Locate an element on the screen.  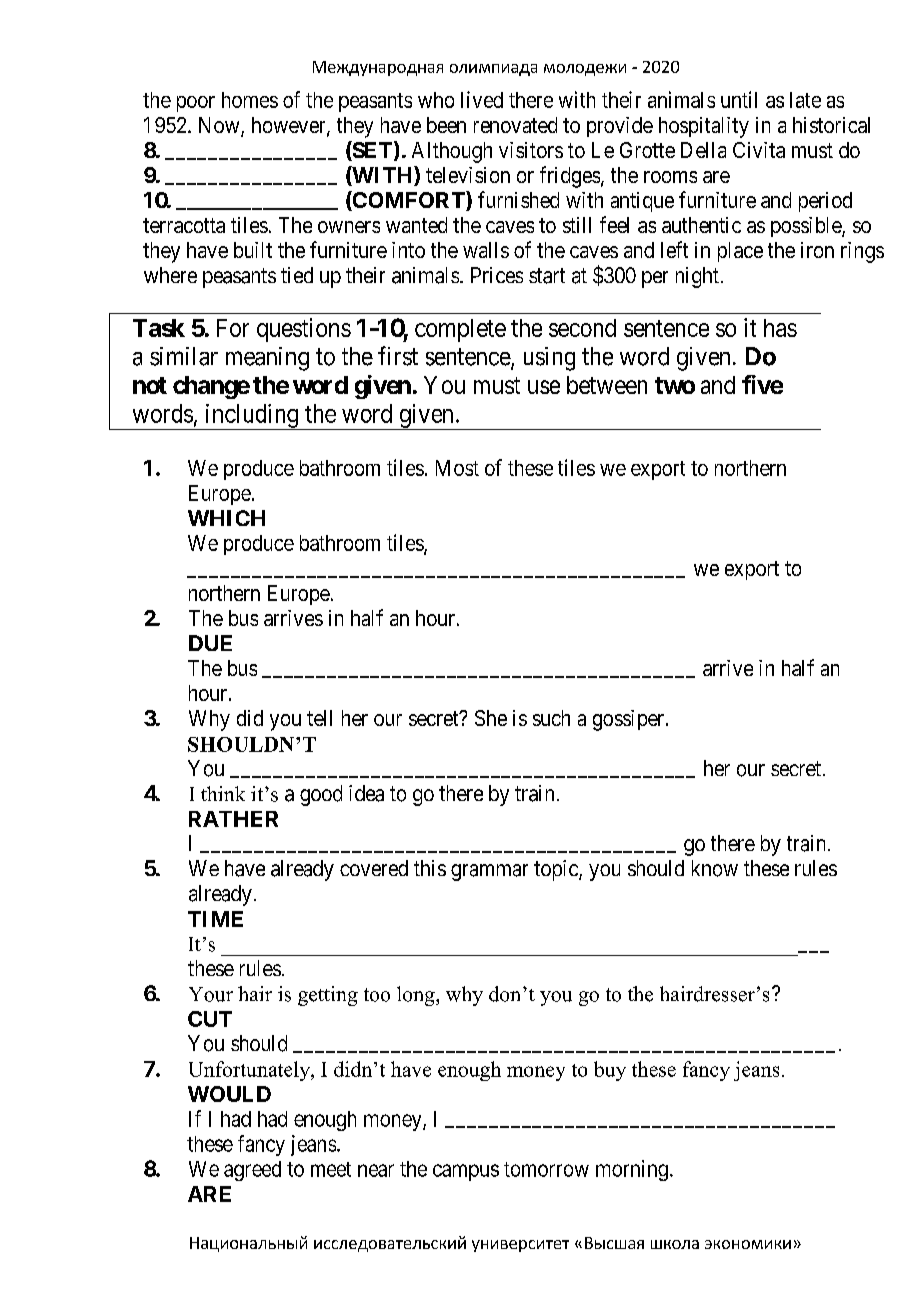
renovated is located at coordinates (515, 125).
